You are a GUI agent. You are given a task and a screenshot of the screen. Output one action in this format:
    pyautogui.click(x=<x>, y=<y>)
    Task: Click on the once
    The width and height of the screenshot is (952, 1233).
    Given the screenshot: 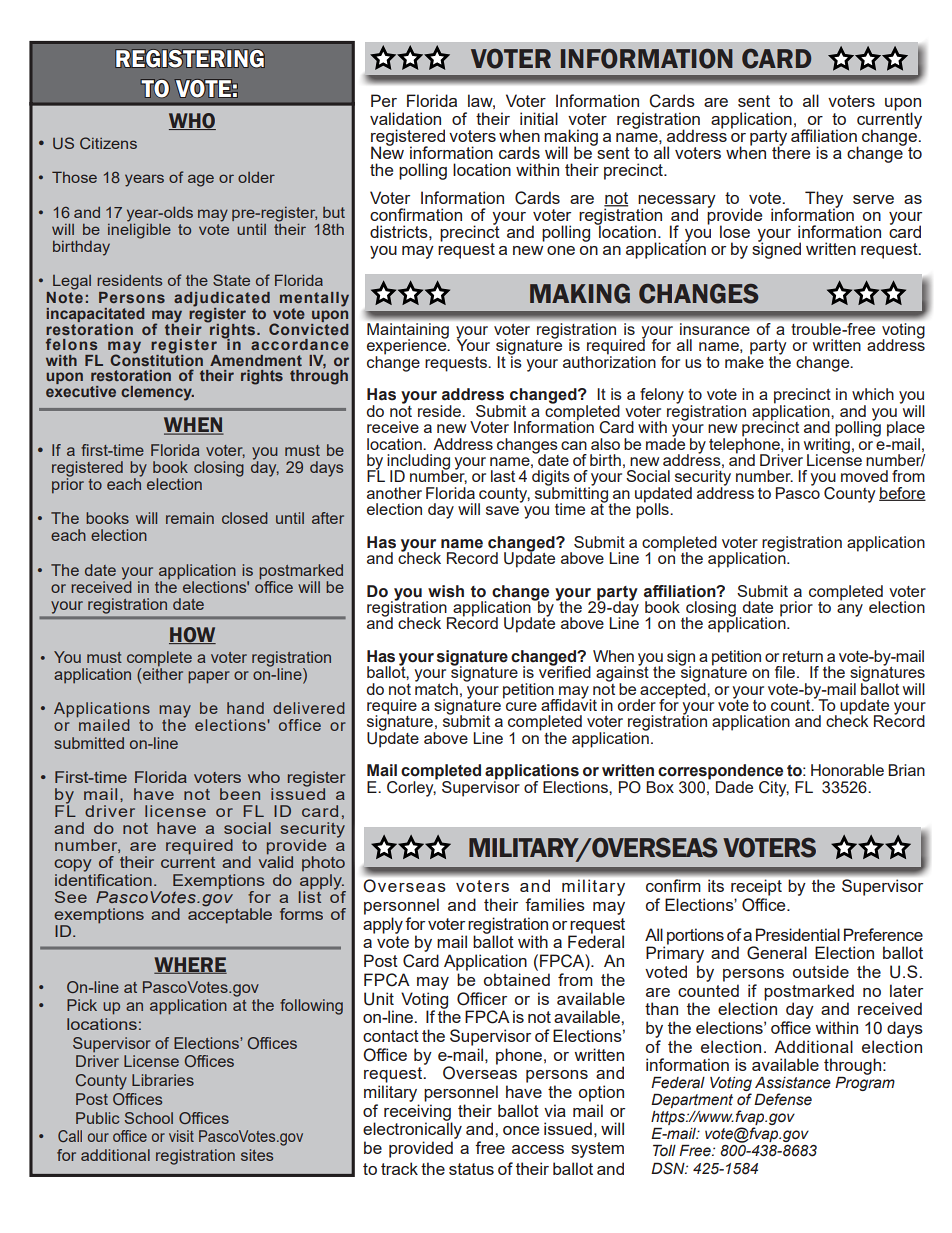 What is the action you would take?
    pyautogui.click(x=521, y=1130)
